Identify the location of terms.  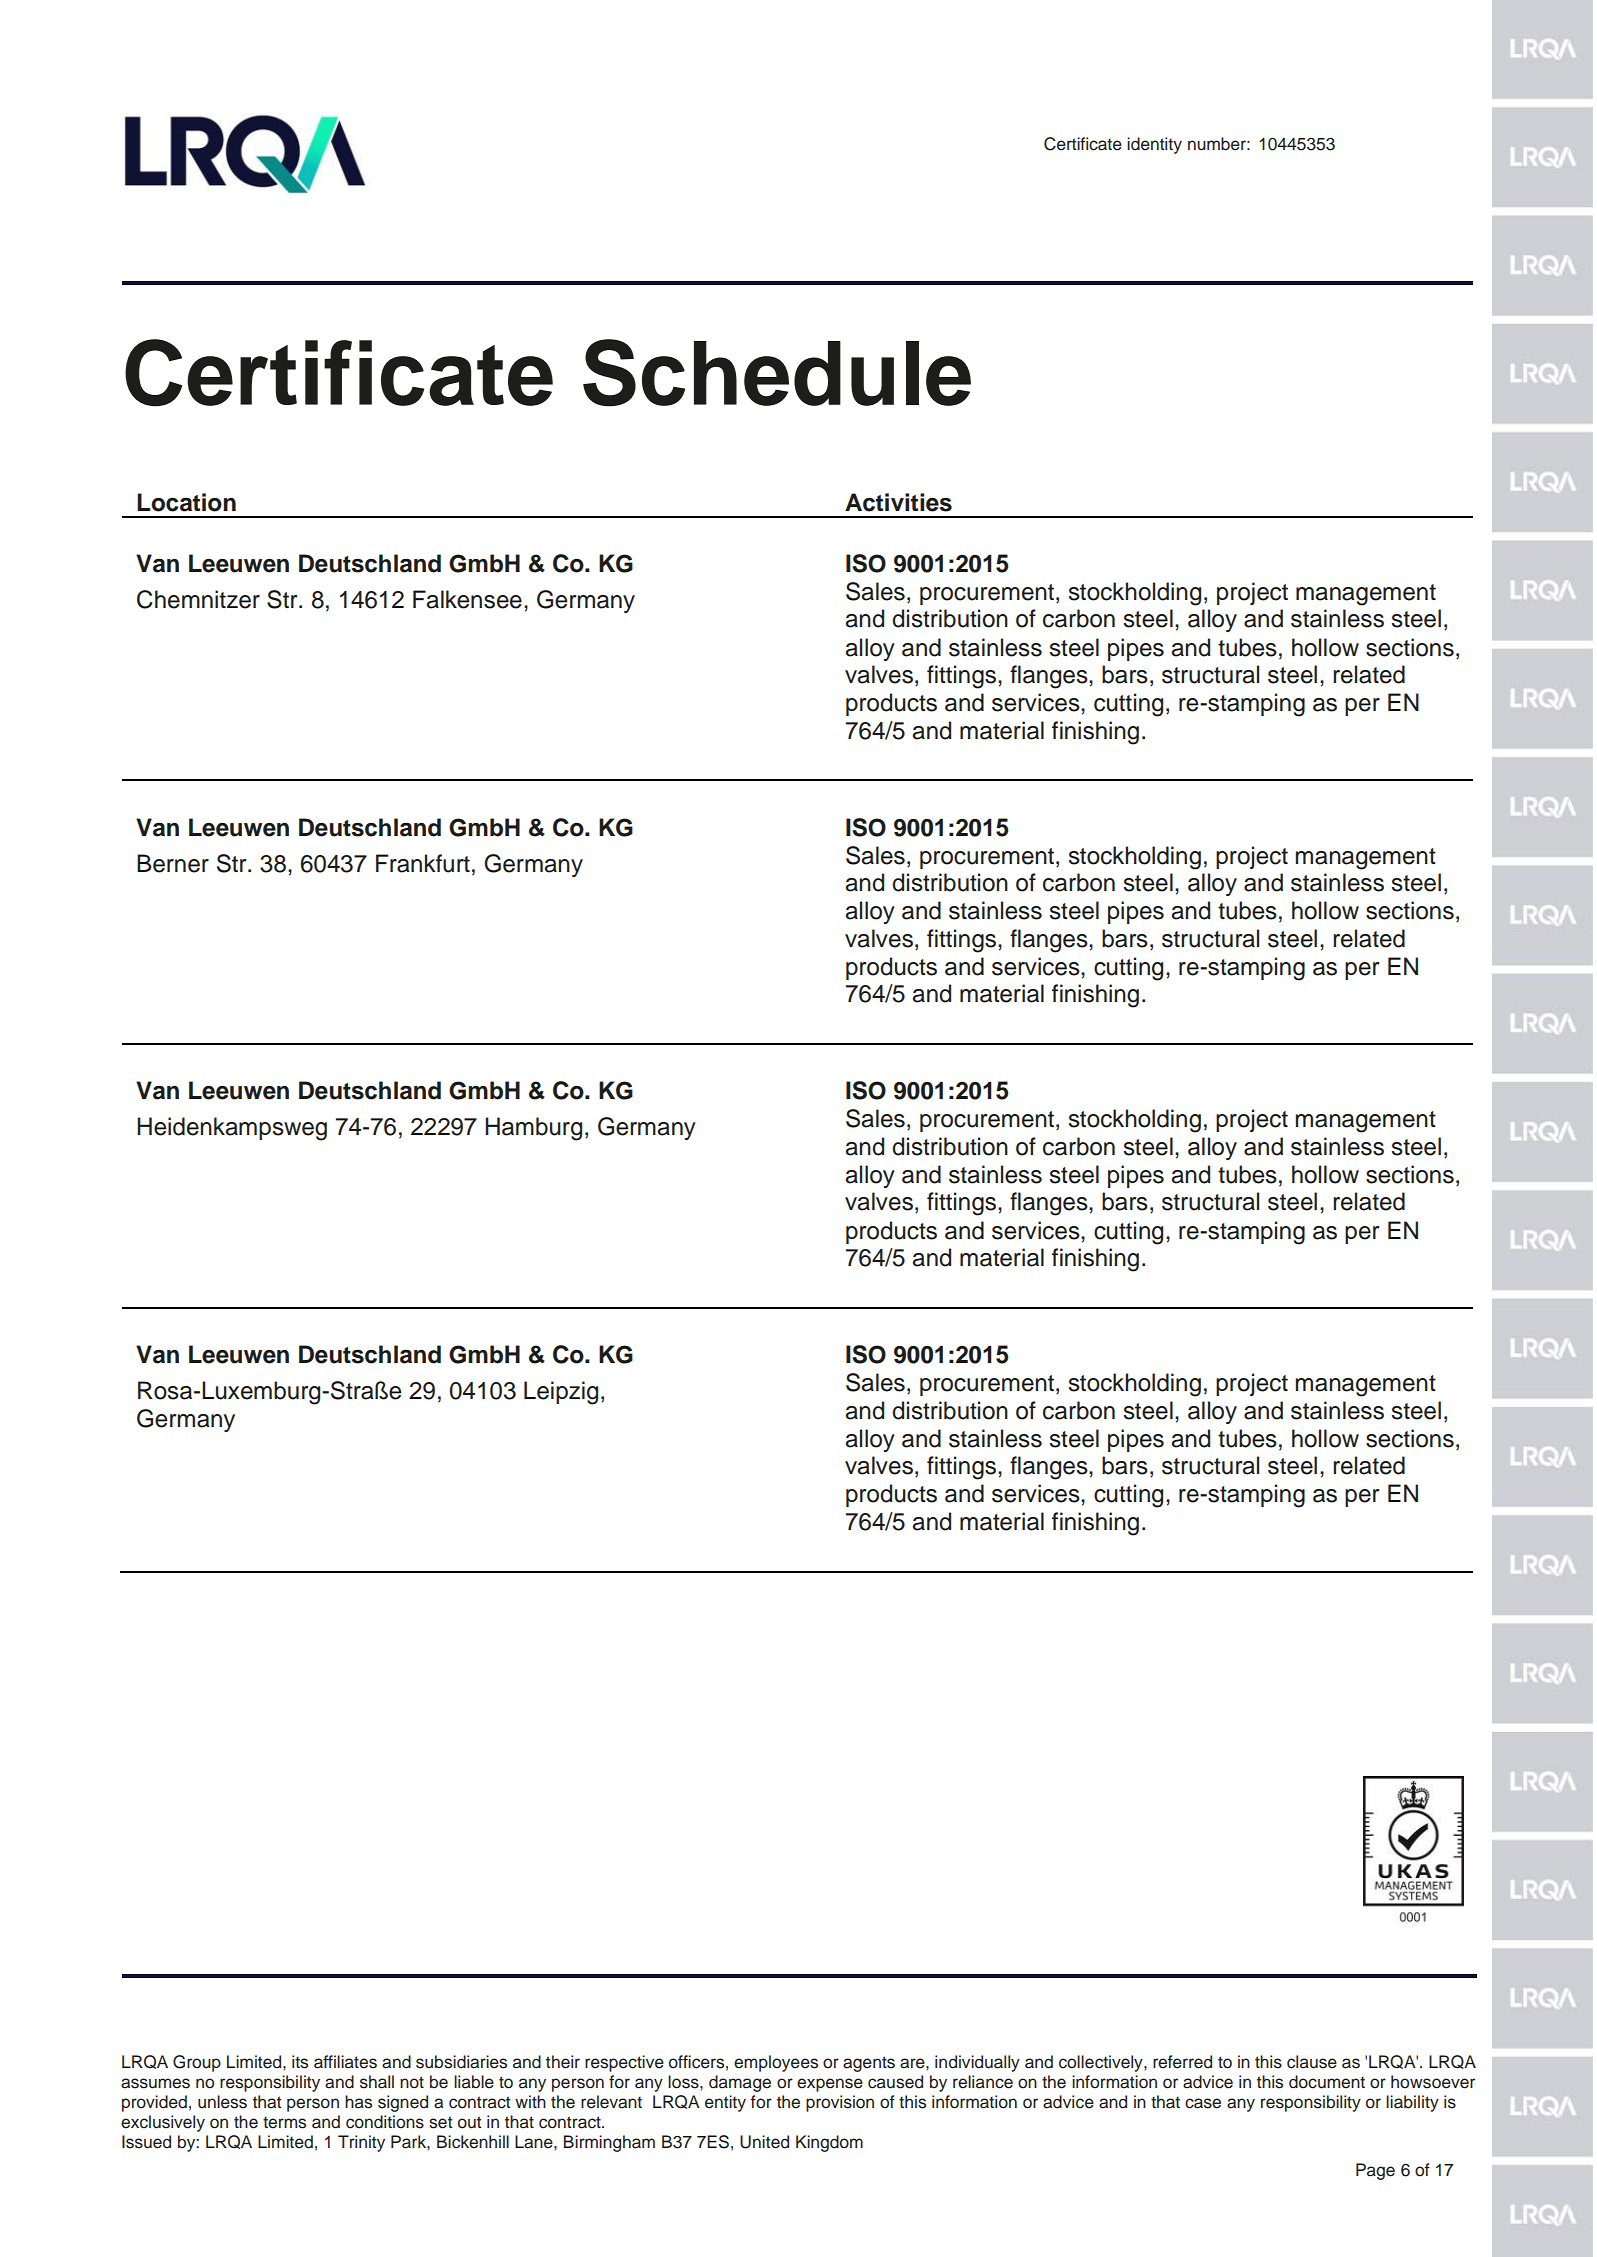
(284, 2122).
